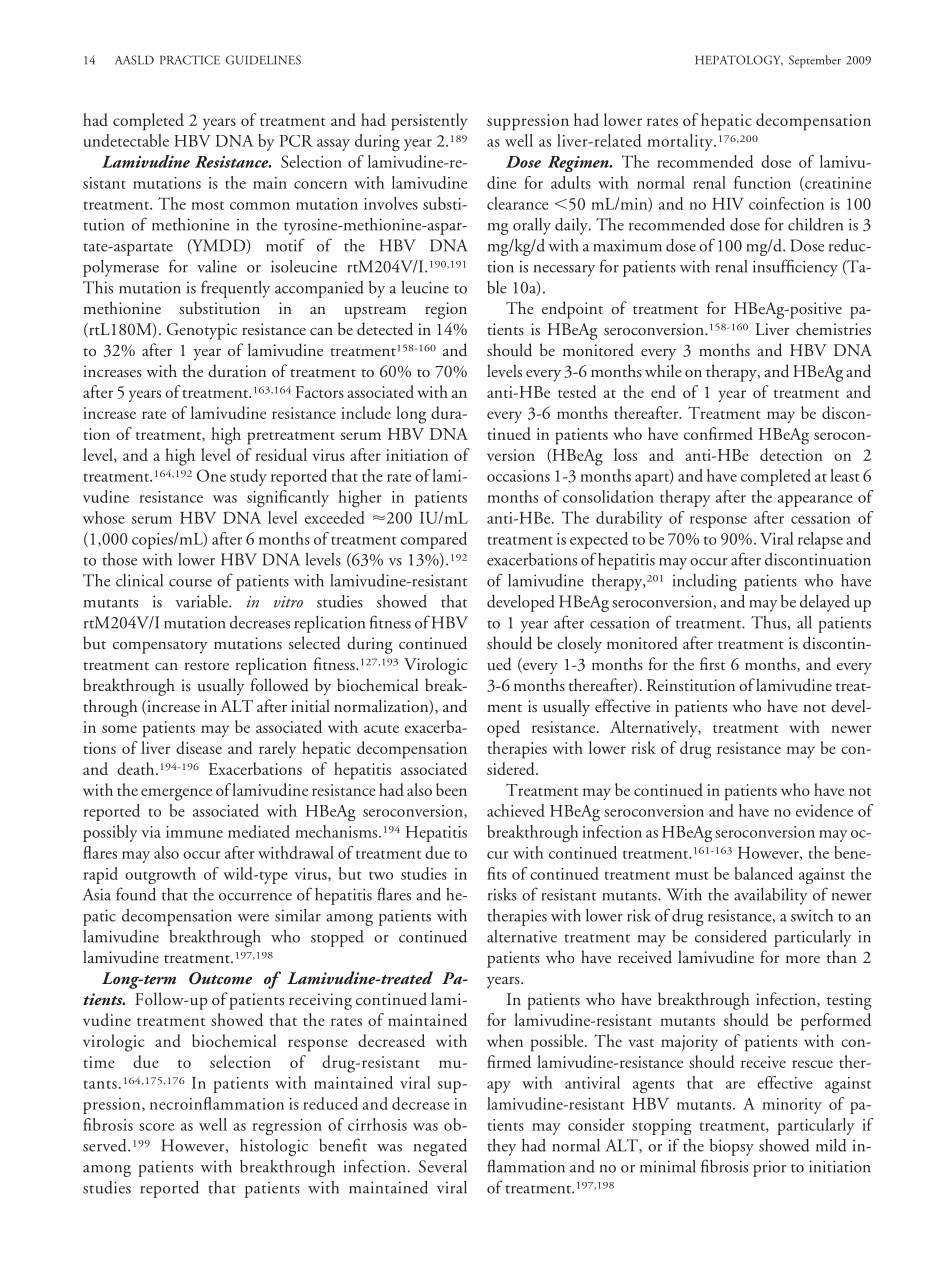 The image size is (952, 1270). I want to click on variable, so click(203, 601).
